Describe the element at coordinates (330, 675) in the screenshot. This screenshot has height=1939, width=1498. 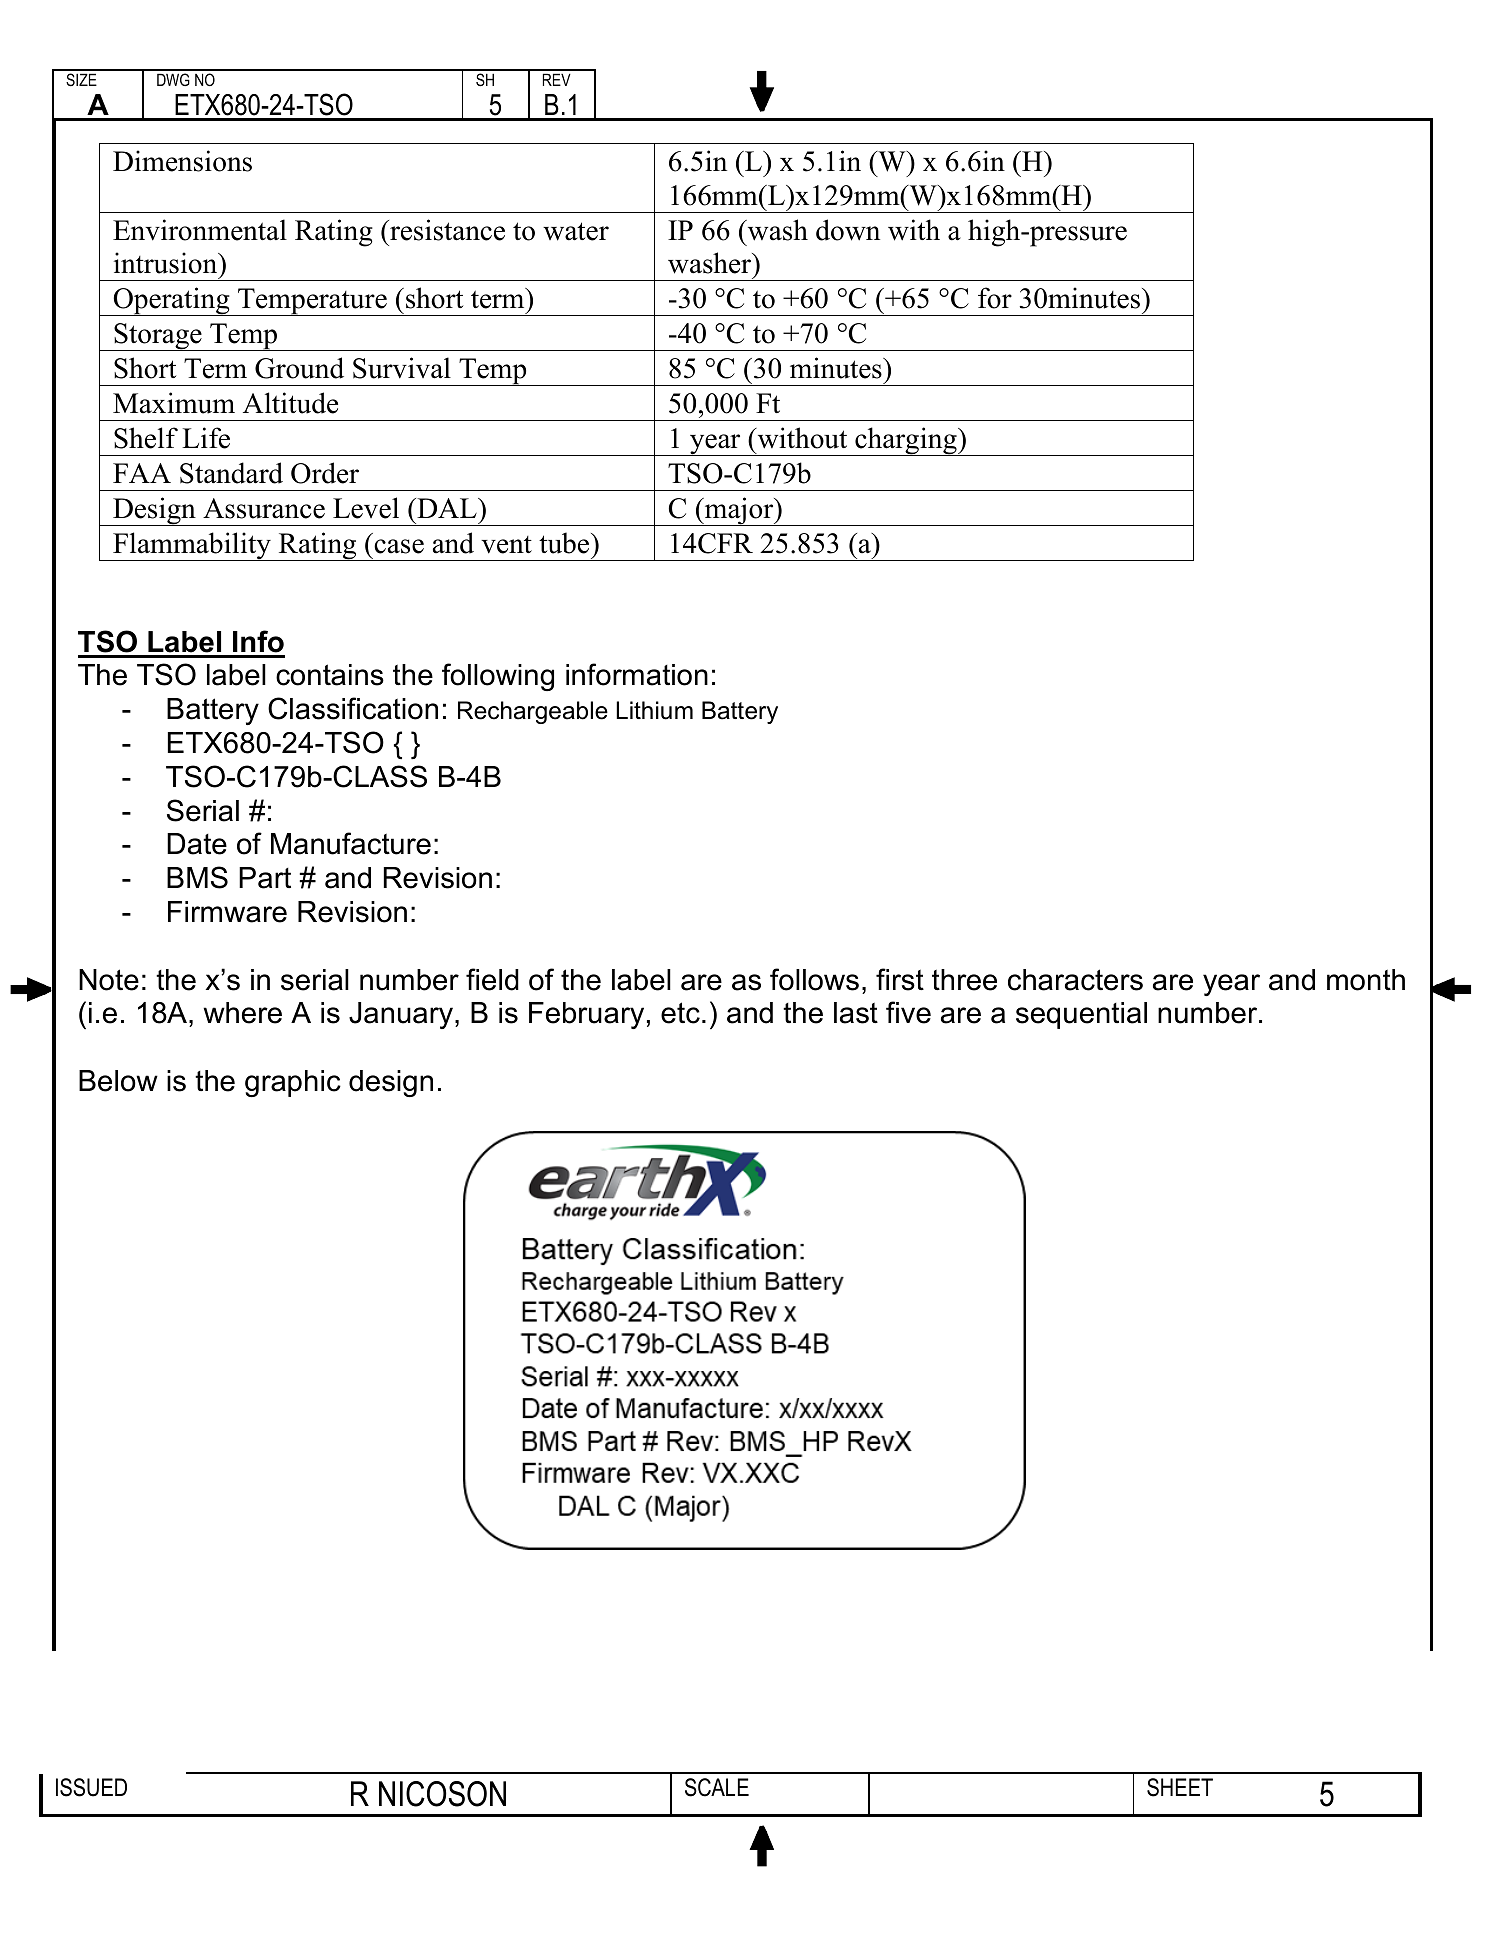
I see `contains` at that location.
